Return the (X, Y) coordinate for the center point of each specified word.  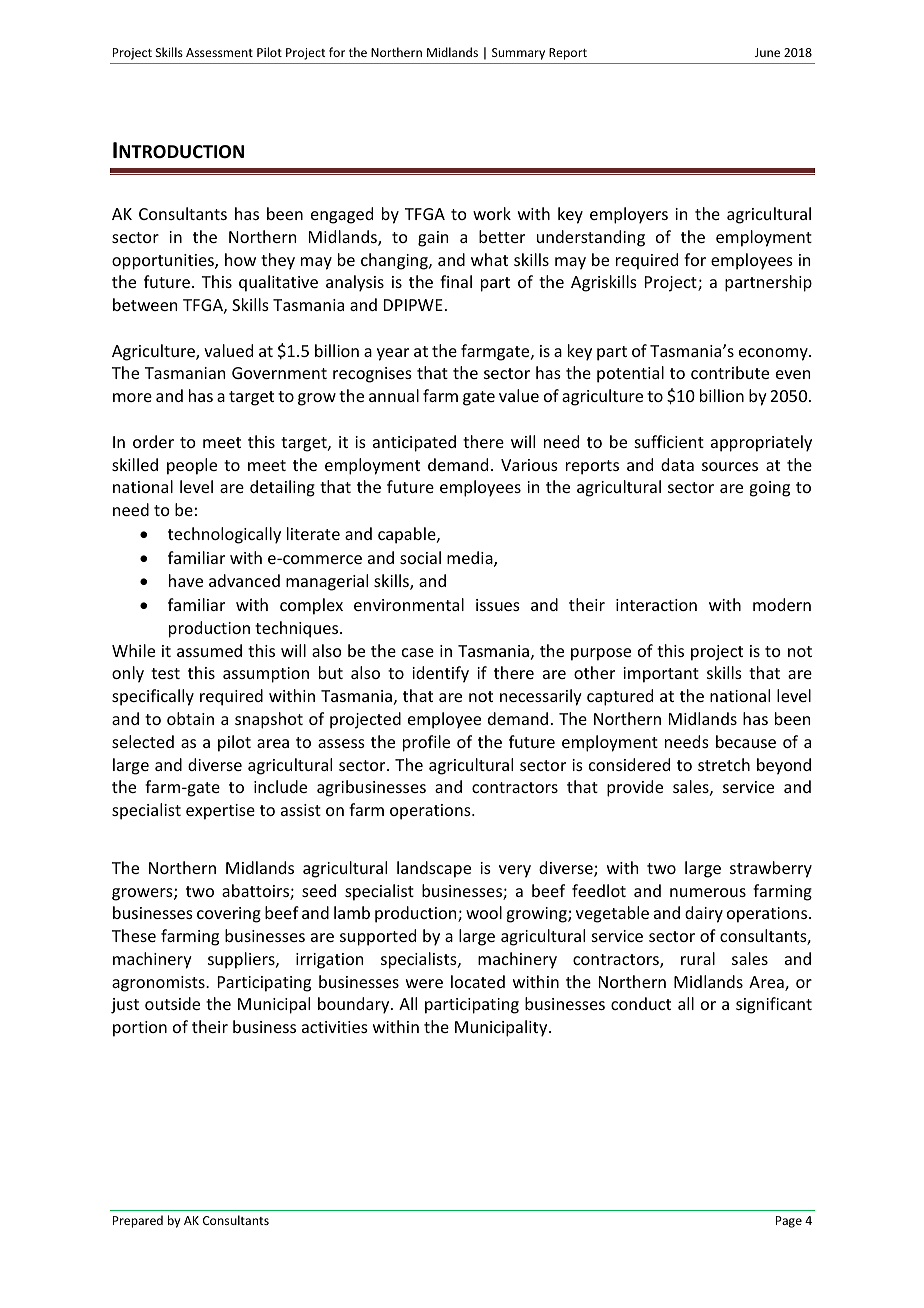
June (767, 52)
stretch (724, 764)
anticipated (414, 443)
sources (730, 466)
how (240, 259)
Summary (518, 54)
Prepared (138, 1221)
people (192, 466)
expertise (220, 812)
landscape (434, 869)
